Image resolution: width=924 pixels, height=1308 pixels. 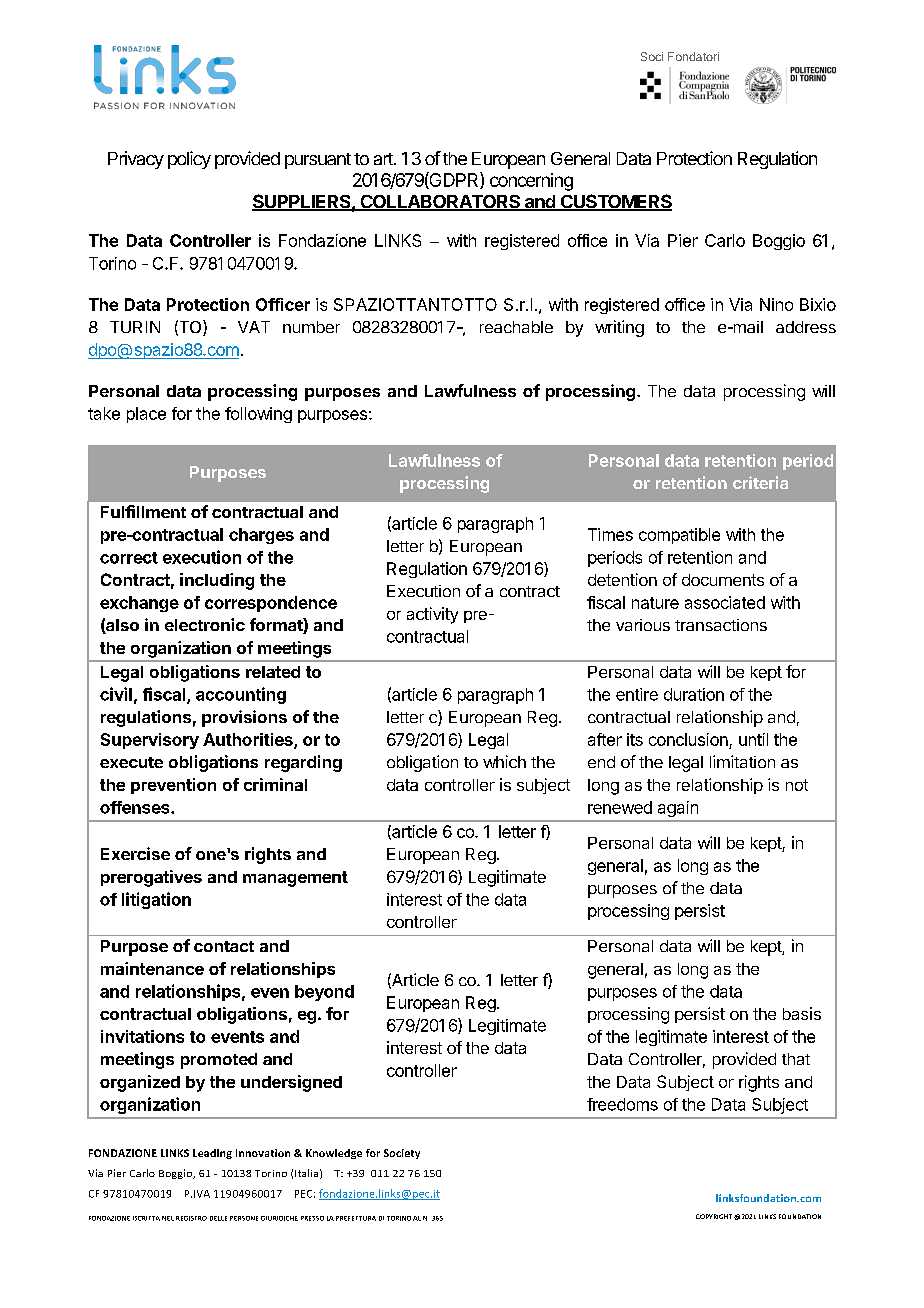 I want to click on COLLABORATORS, so click(x=440, y=203).
